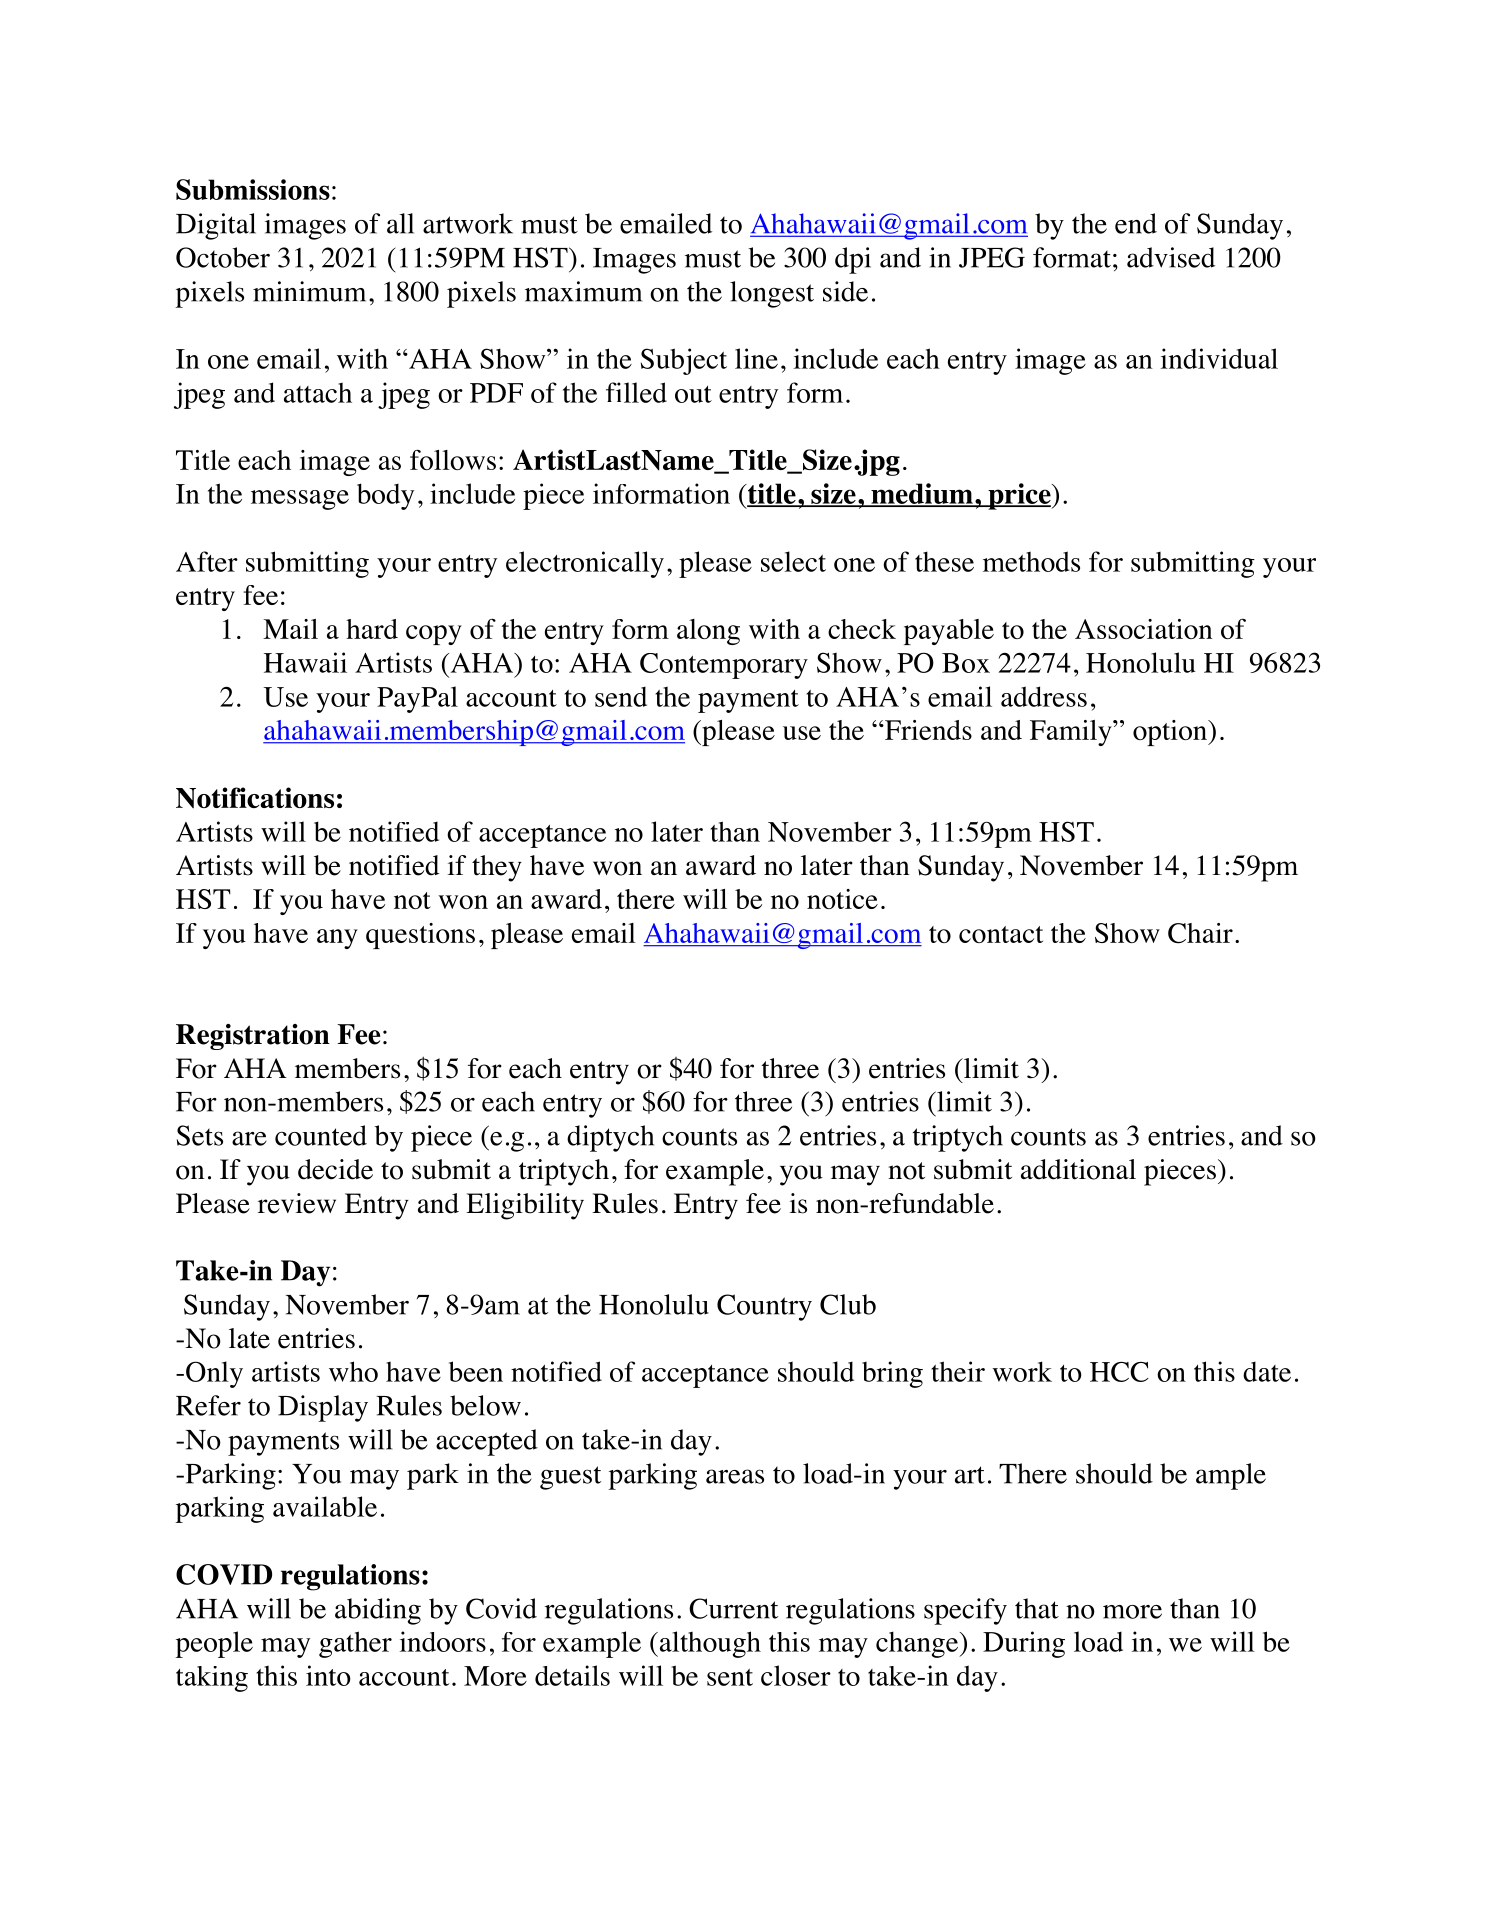 The image size is (1492, 1930). Describe the element at coordinates (1171, 733) in the page. I see `option` at that location.
